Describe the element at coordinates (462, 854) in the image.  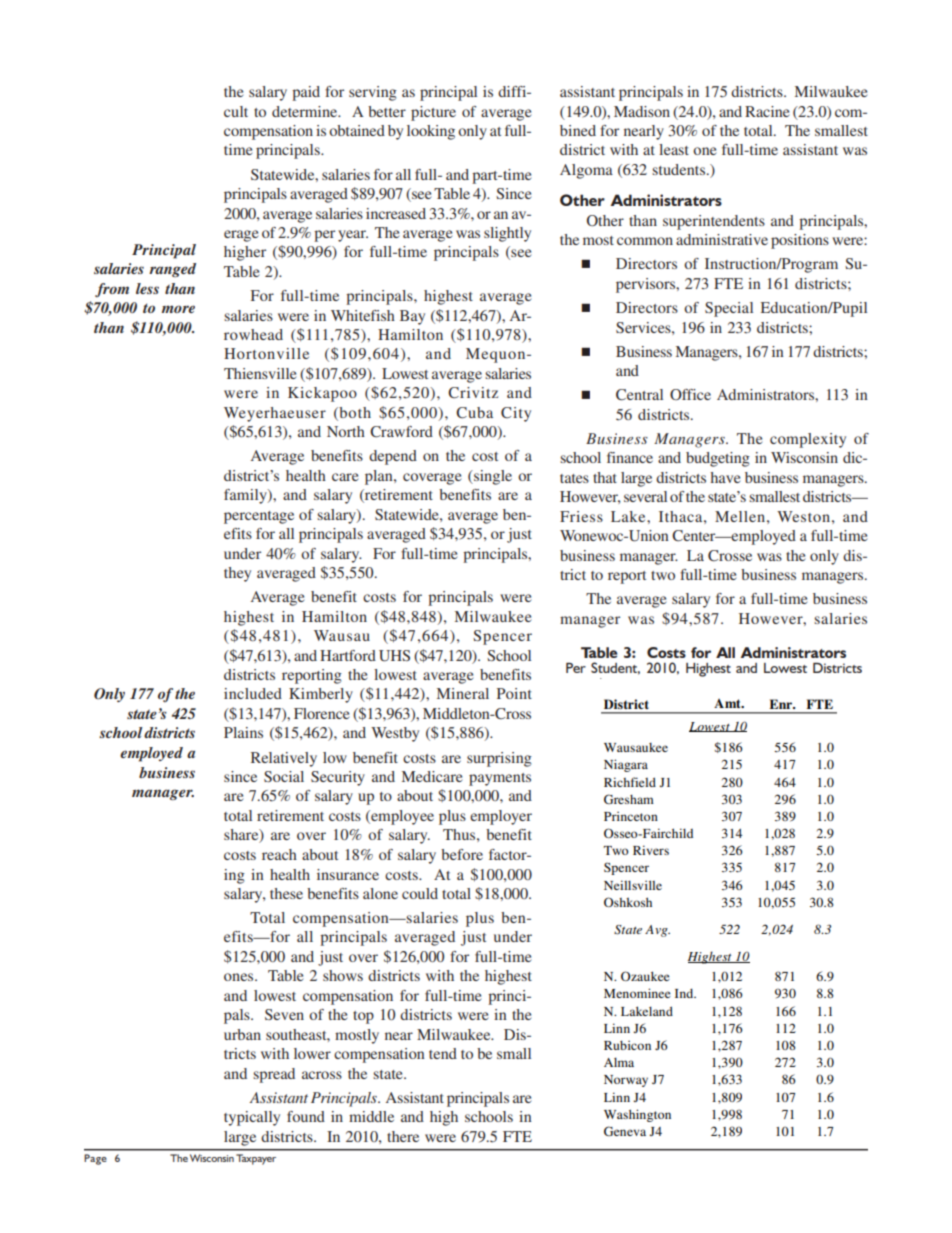
I see `before` at that location.
